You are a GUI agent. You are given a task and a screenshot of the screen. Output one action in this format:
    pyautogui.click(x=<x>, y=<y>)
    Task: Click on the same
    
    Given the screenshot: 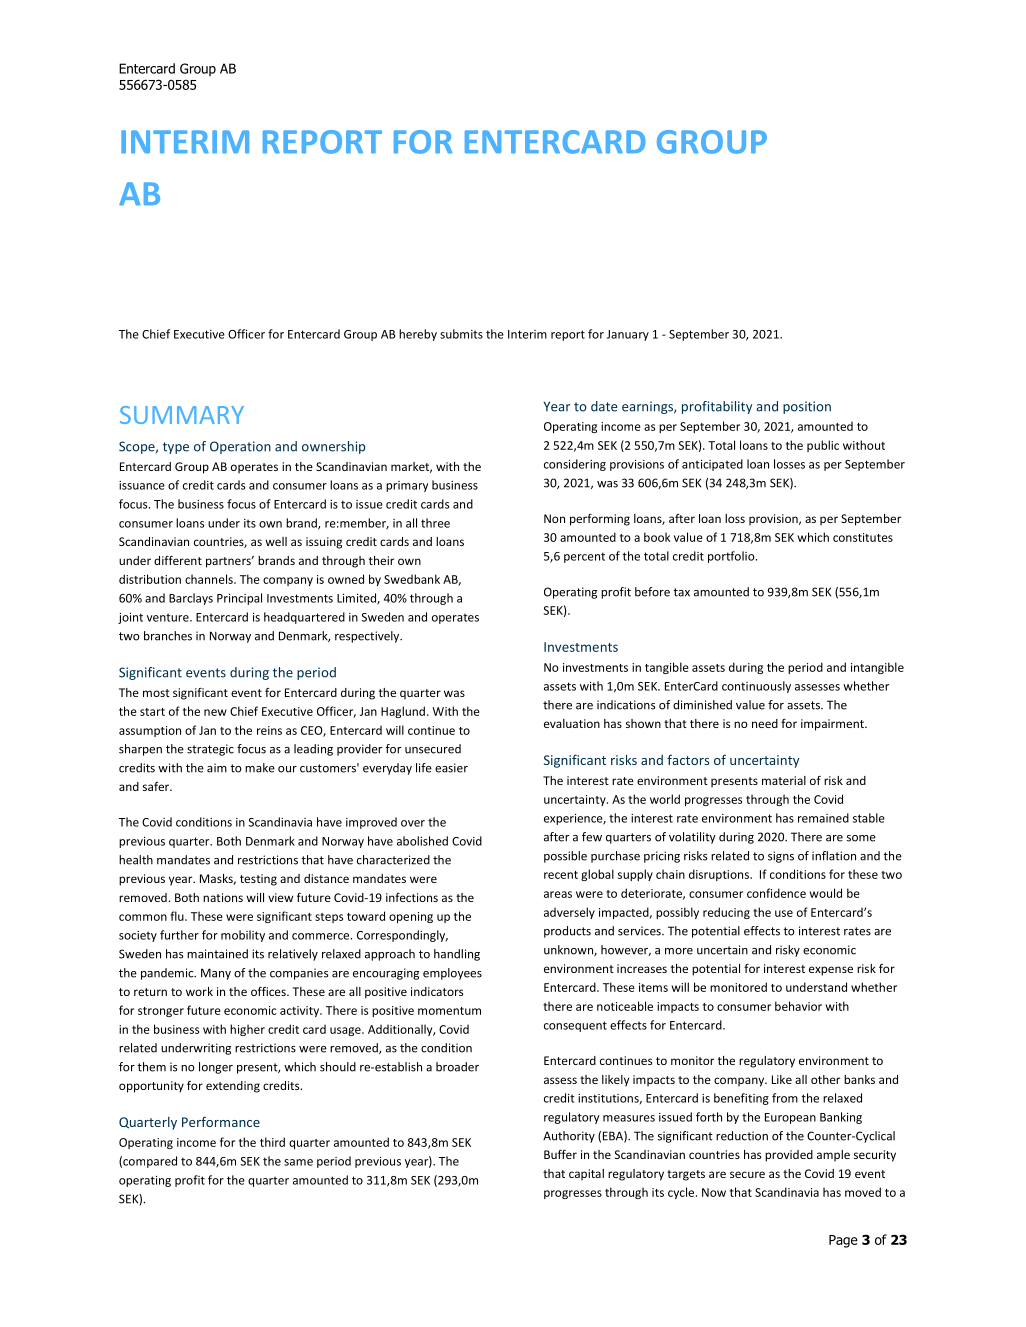 What is the action you would take?
    pyautogui.click(x=298, y=1162)
